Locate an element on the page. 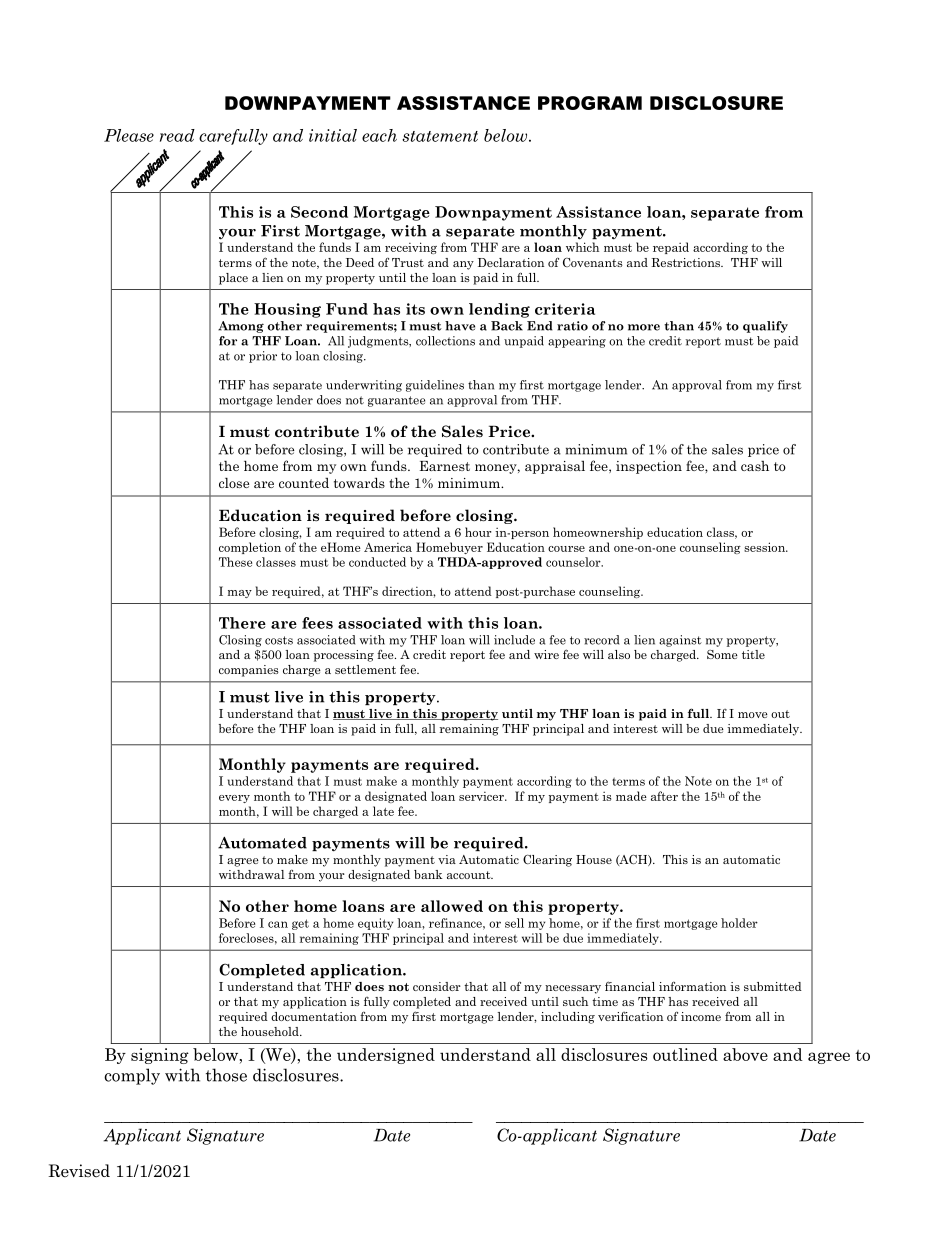 The image size is (952, 1233). PROGRAM is located at coordinates (590, 103).
